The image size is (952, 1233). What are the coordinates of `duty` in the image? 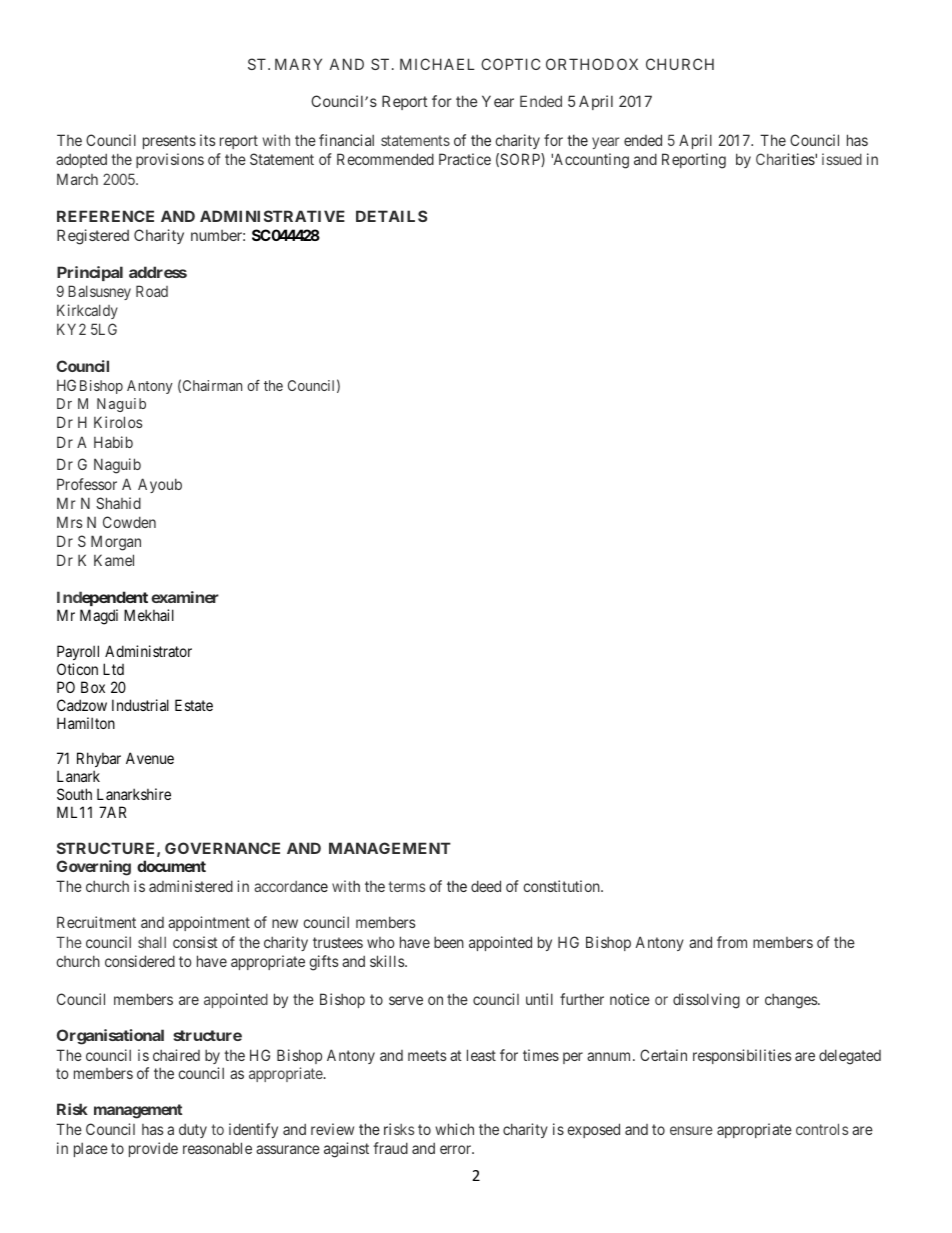 It's located at (193, 1130).
